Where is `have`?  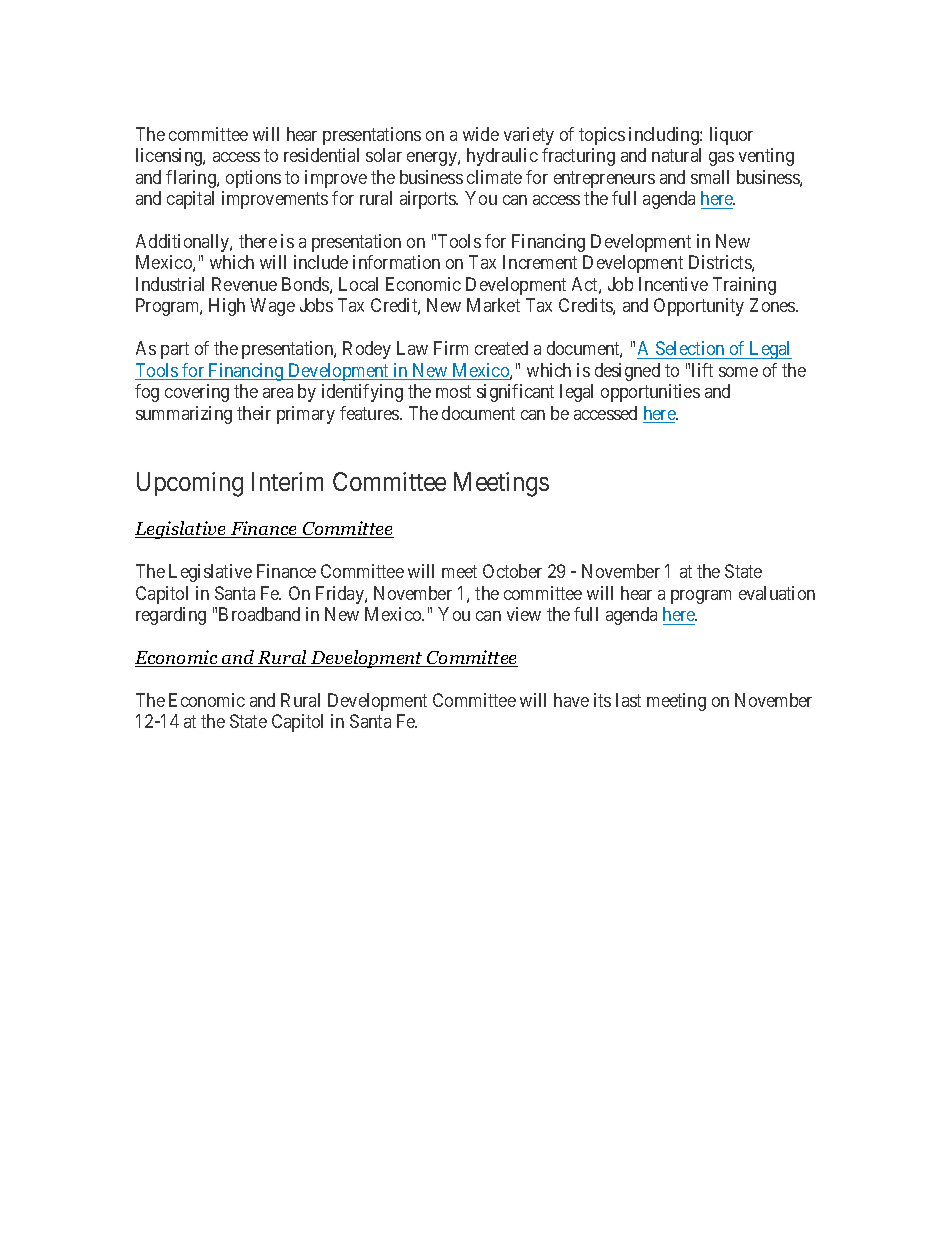
have is located at coordinates (571, 700).
